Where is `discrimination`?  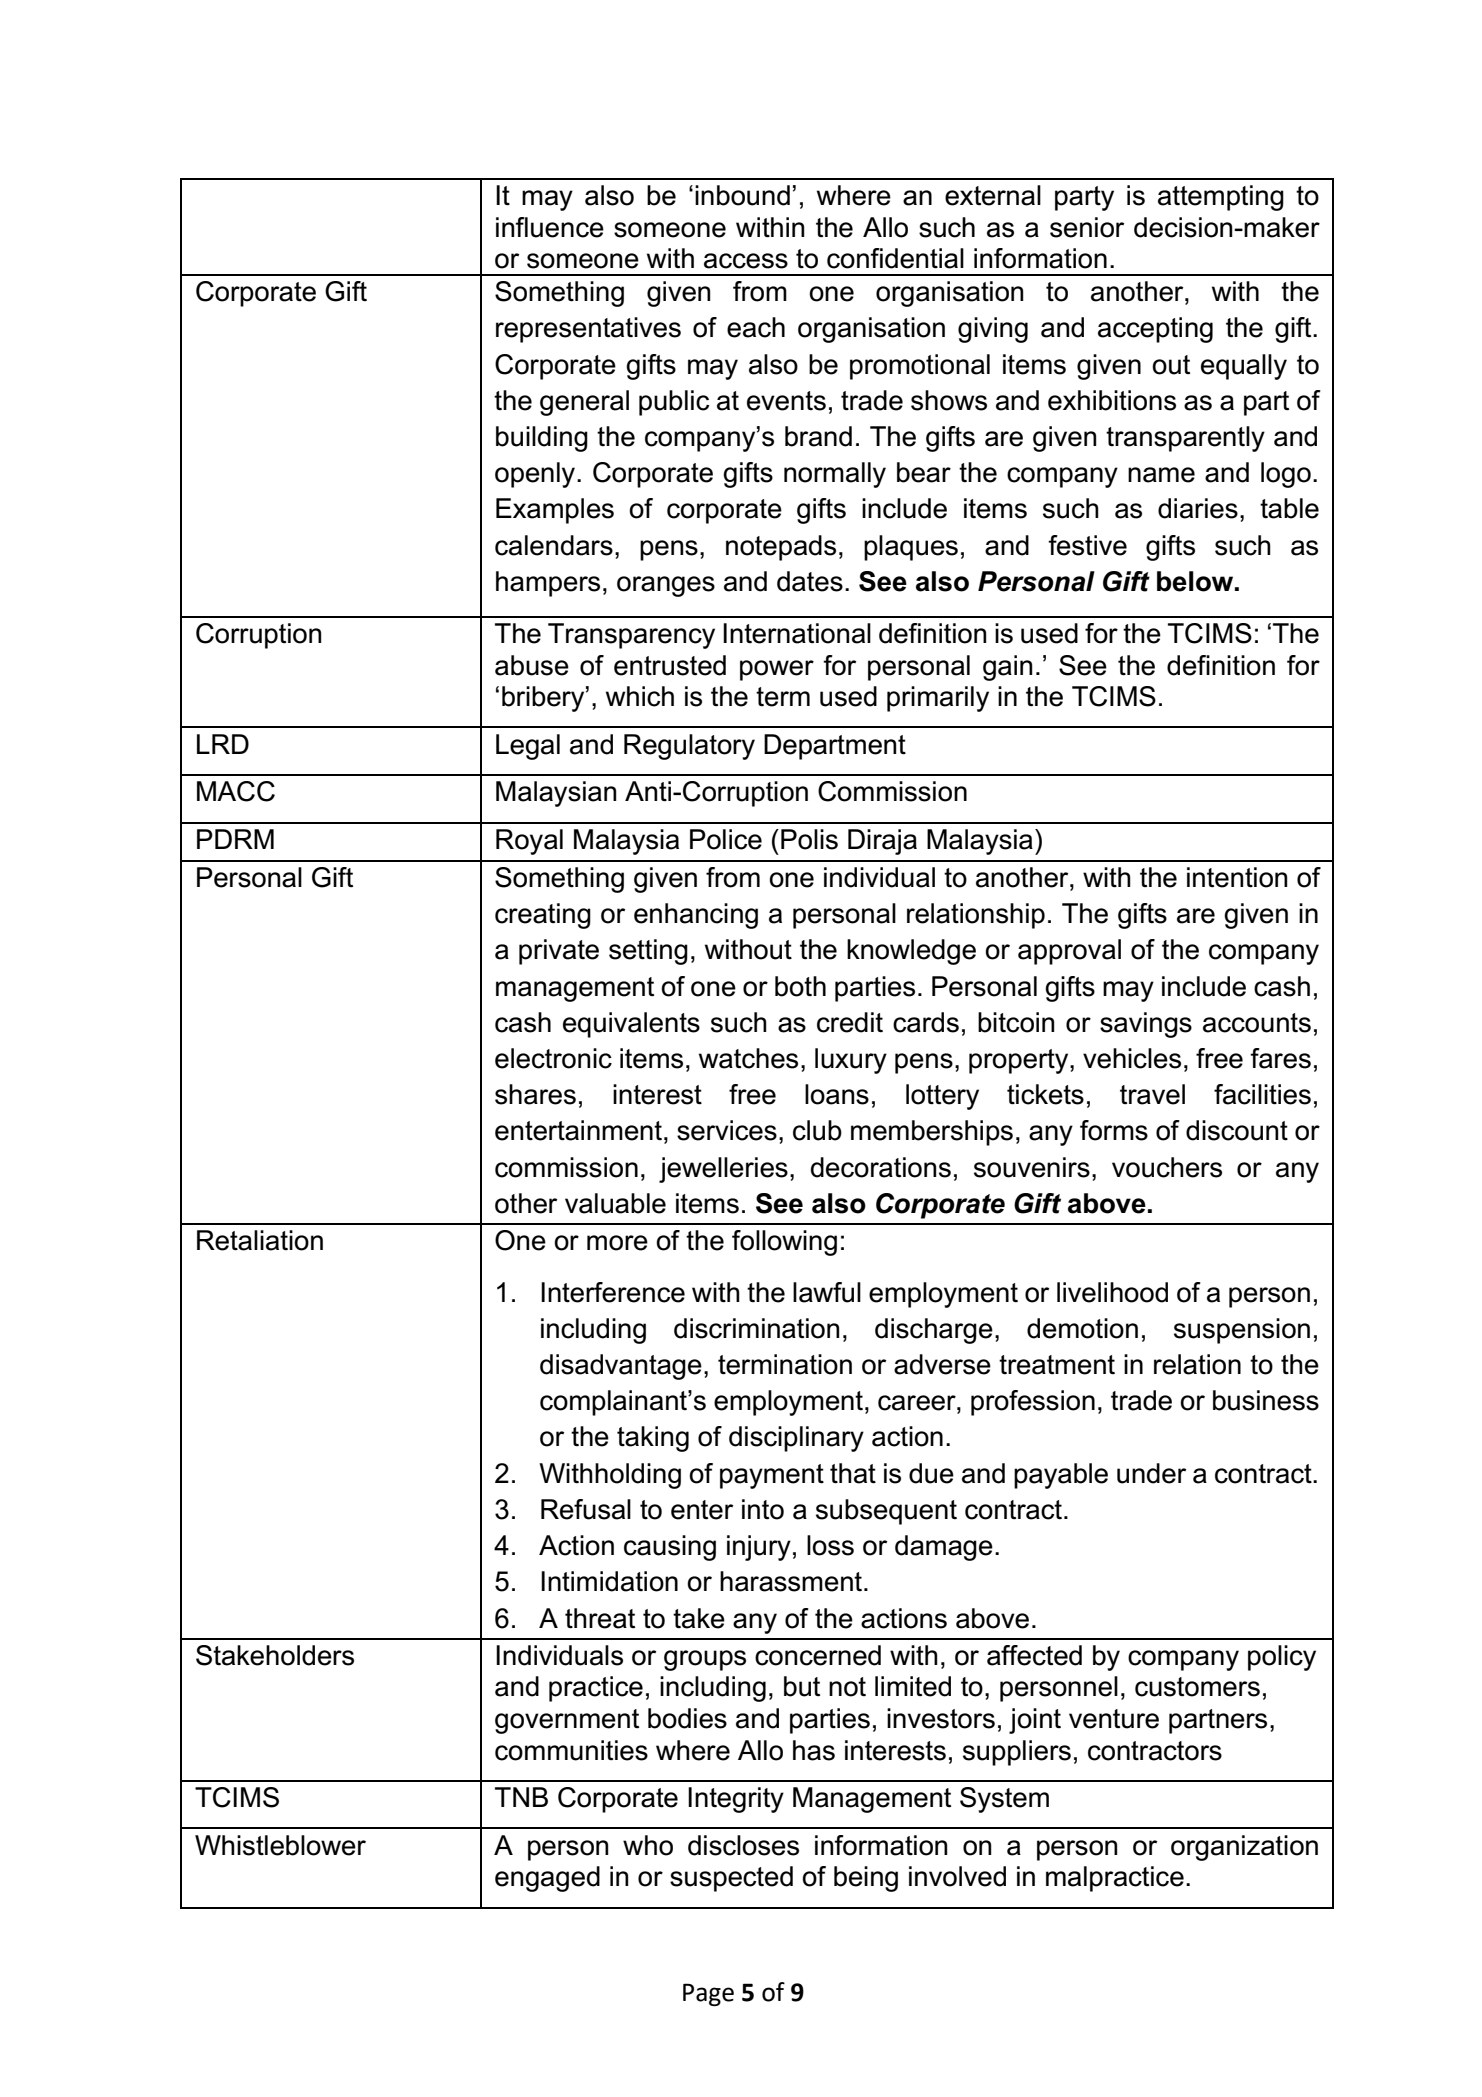
discrimination is located at coordinates (757, 1328).
